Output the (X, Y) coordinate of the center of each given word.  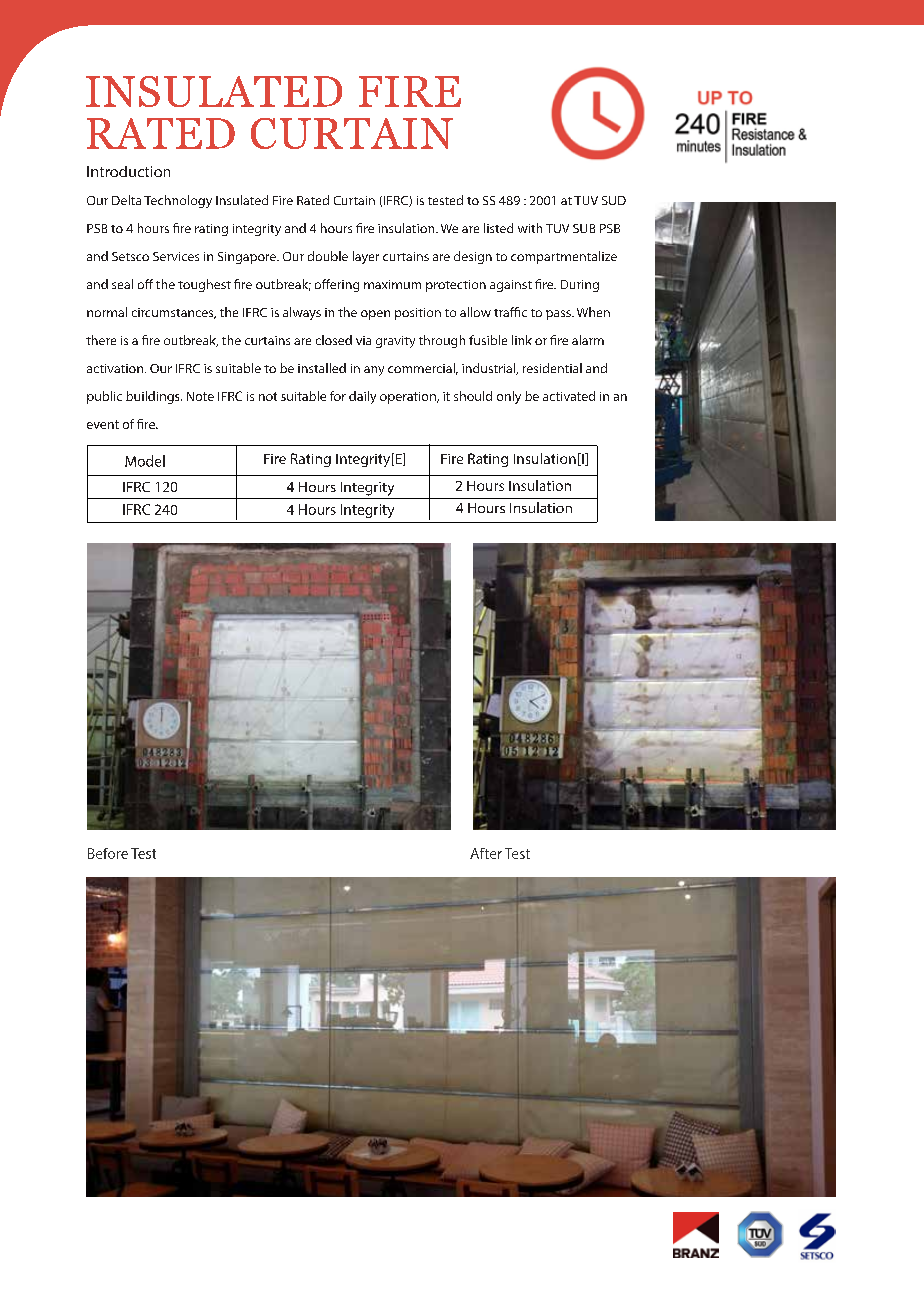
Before (108, 853)
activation (115, 368)
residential (552, 368)
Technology (178, 201)
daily (362, 397)
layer (366, 257)
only (509, 397)
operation (409, 398)
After (486, 853)
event (103, 424)
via (363, 340)
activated (569, 396)
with (530, 228)
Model (145, 461)
